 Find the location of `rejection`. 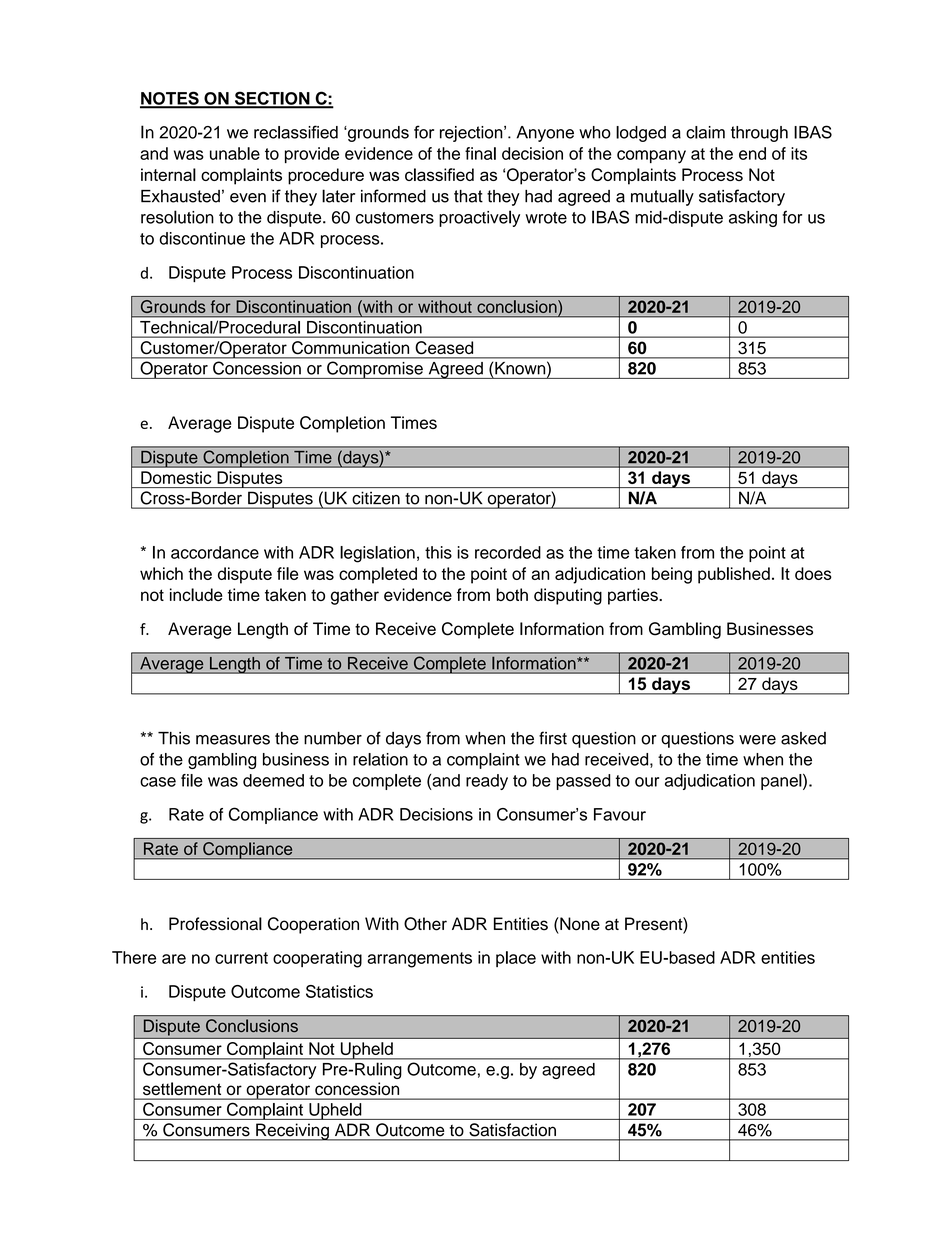

rejection is located at coordinates (472, 134).
